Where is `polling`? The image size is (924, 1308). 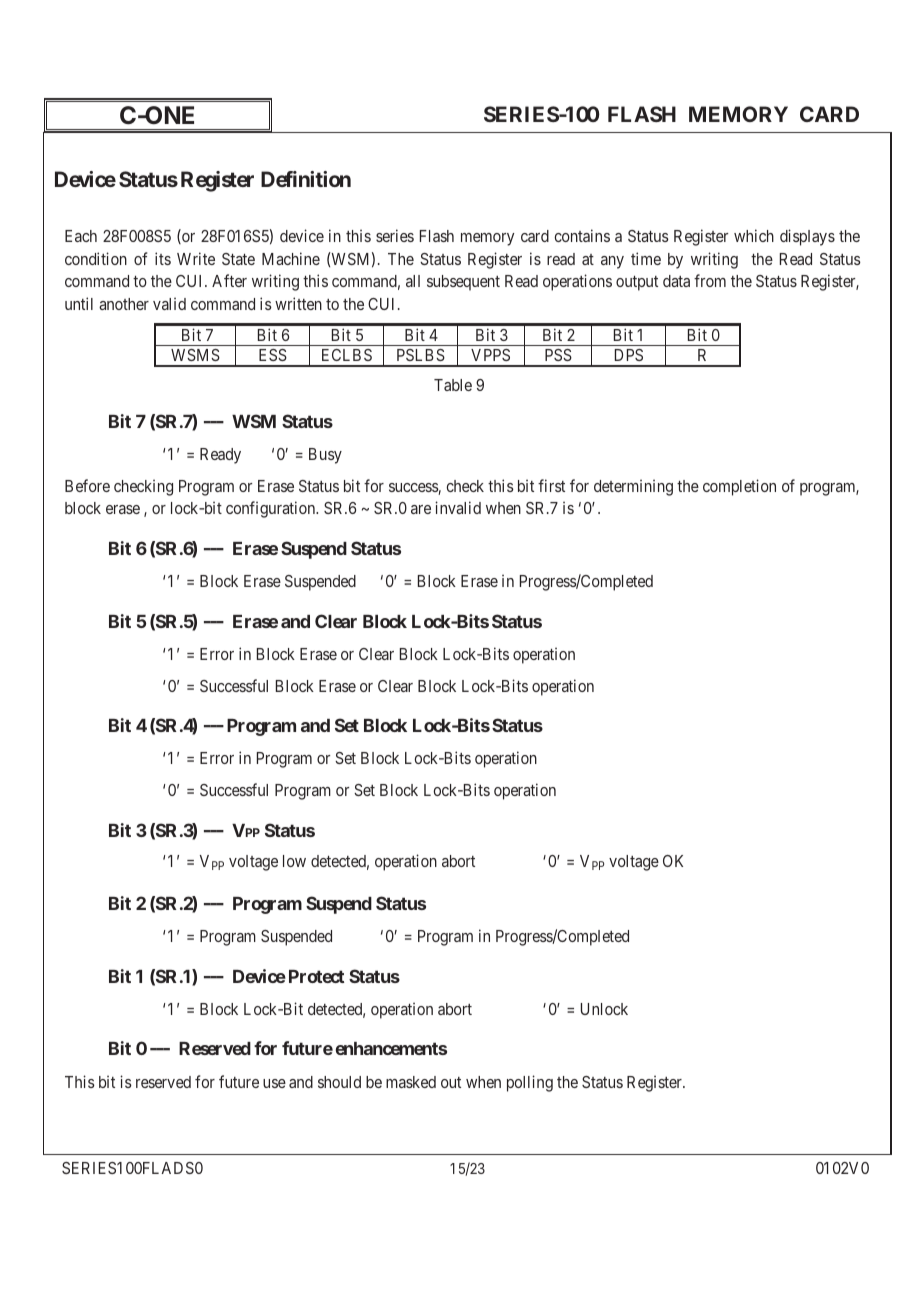 polling is located at coordinates (530, 1083).
